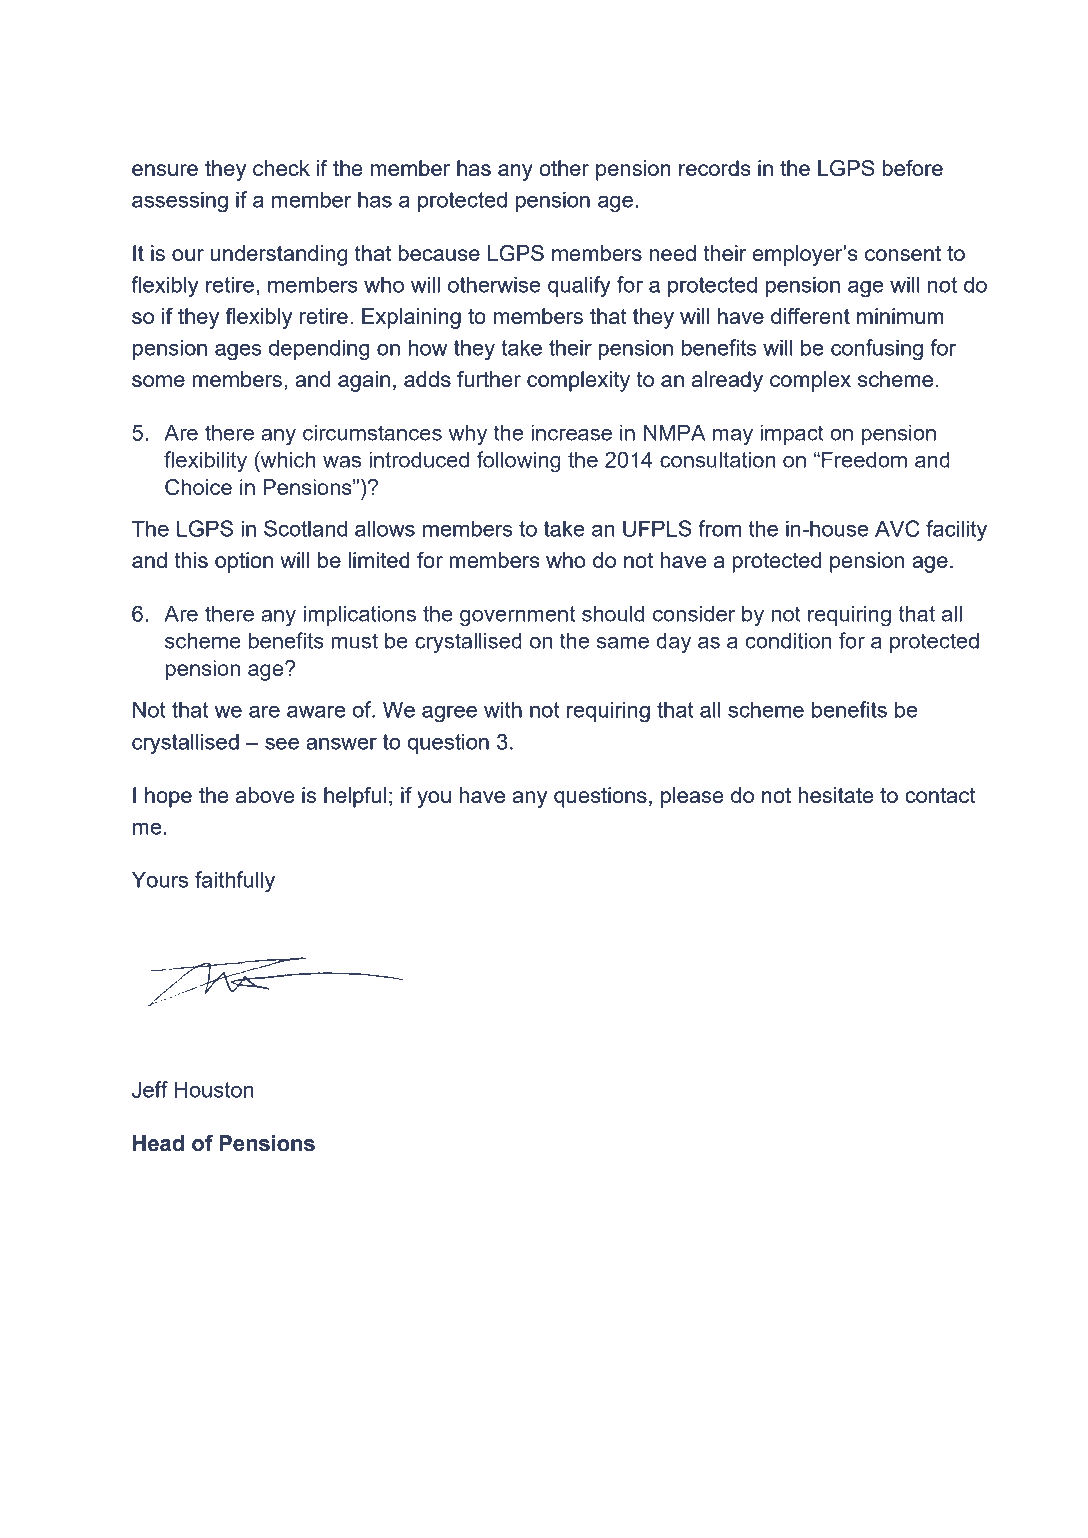 The image size is (1088, 1538). What do you see at coordinates (265, 795) in the image?
I see `above` at bounding box center [265, 795].
